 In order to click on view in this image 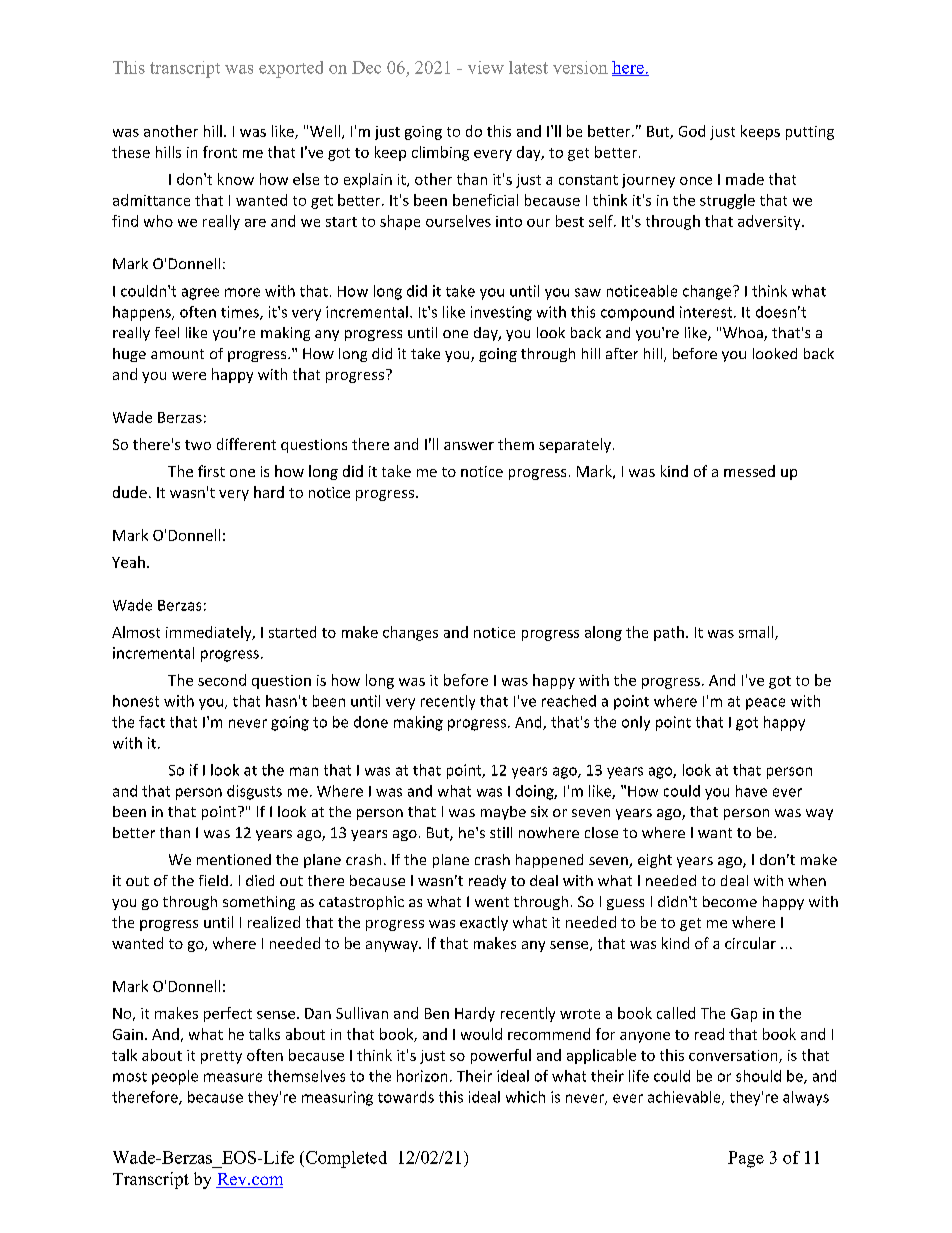, I will do `click(486, 67)`.
